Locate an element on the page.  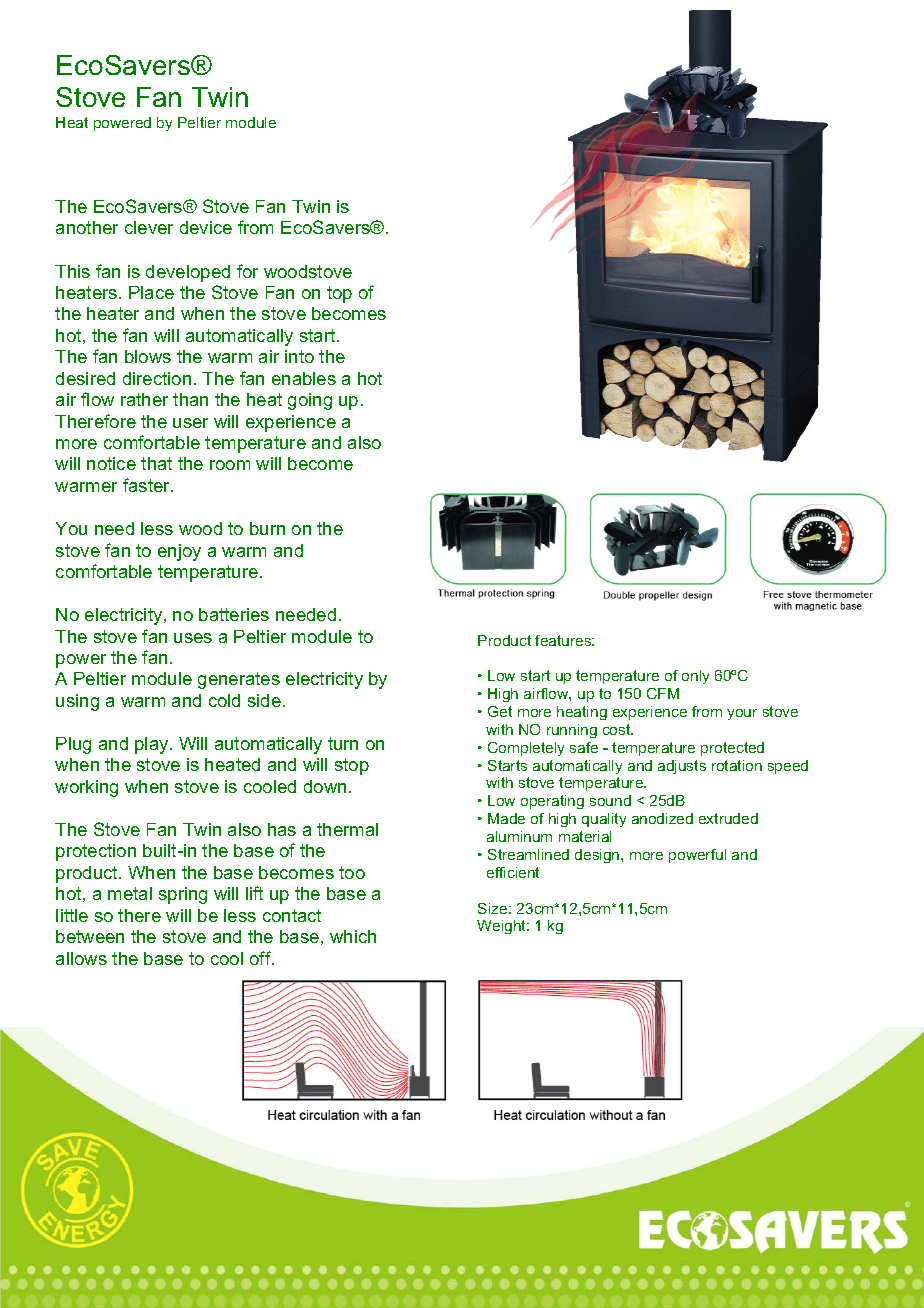
clever is located at coordinates (149, 227).
